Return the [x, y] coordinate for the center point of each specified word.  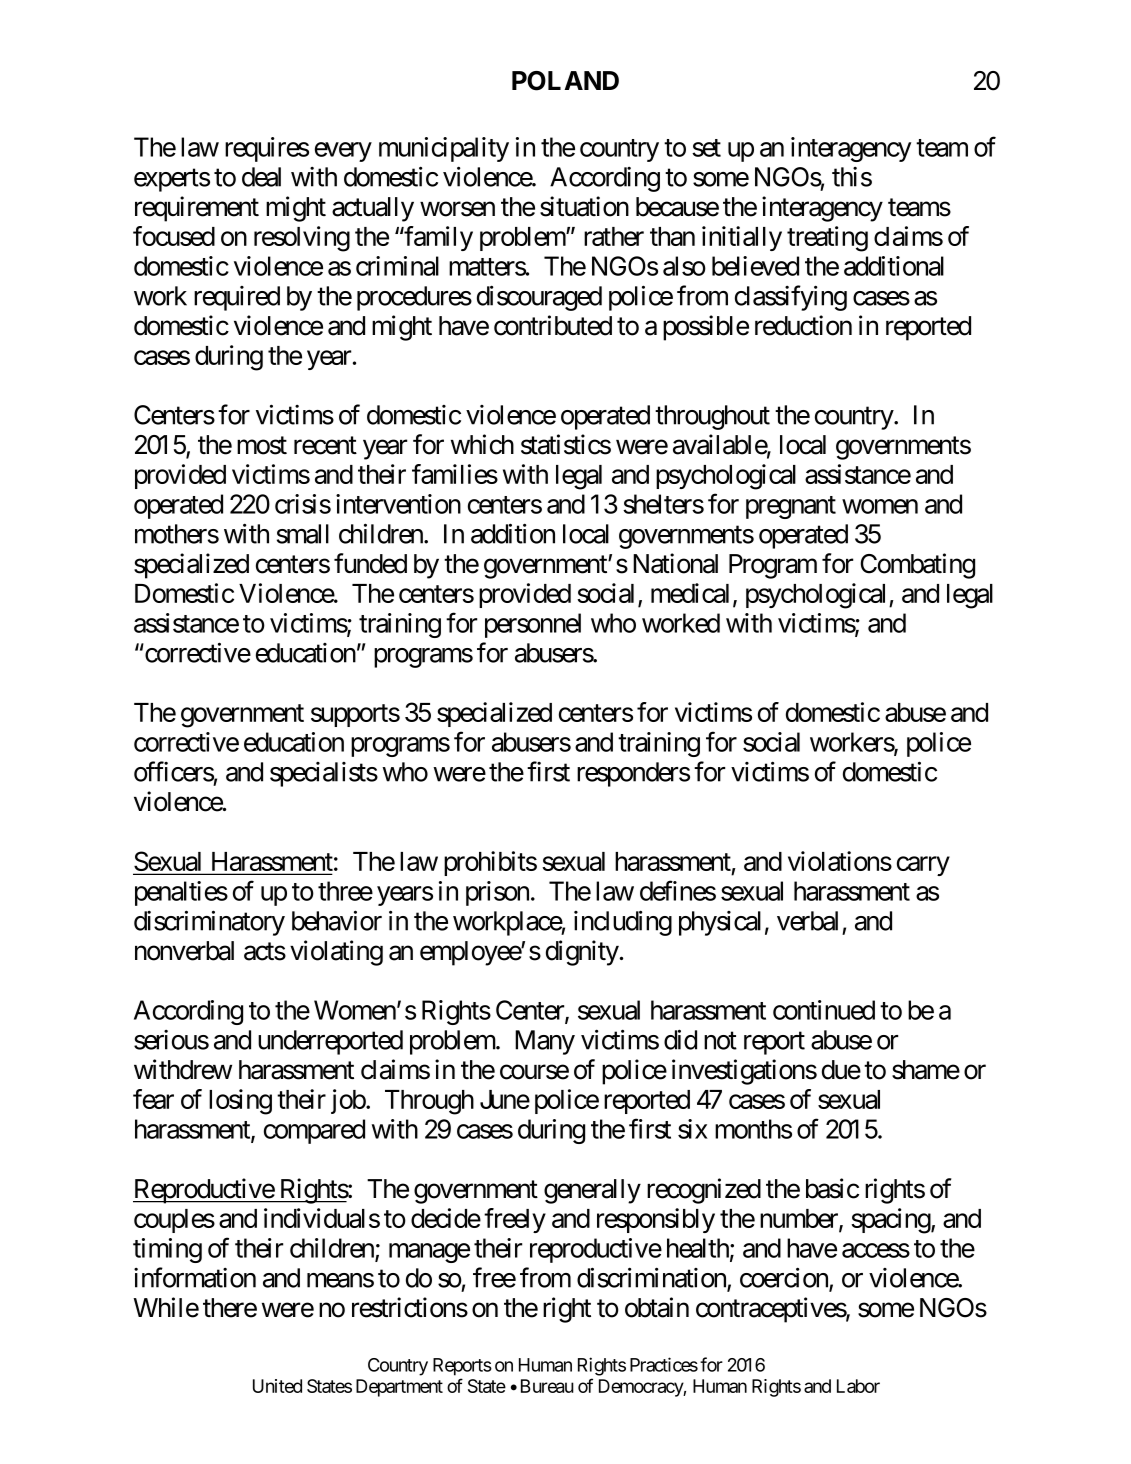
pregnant [791, 507]
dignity [583, 953]
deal [261, 177]
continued [824, 1010]
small [303, 534]
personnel [533, 625]
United [277, 1386]
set [706, 148]
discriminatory [209, 923]
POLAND [565, 81]
